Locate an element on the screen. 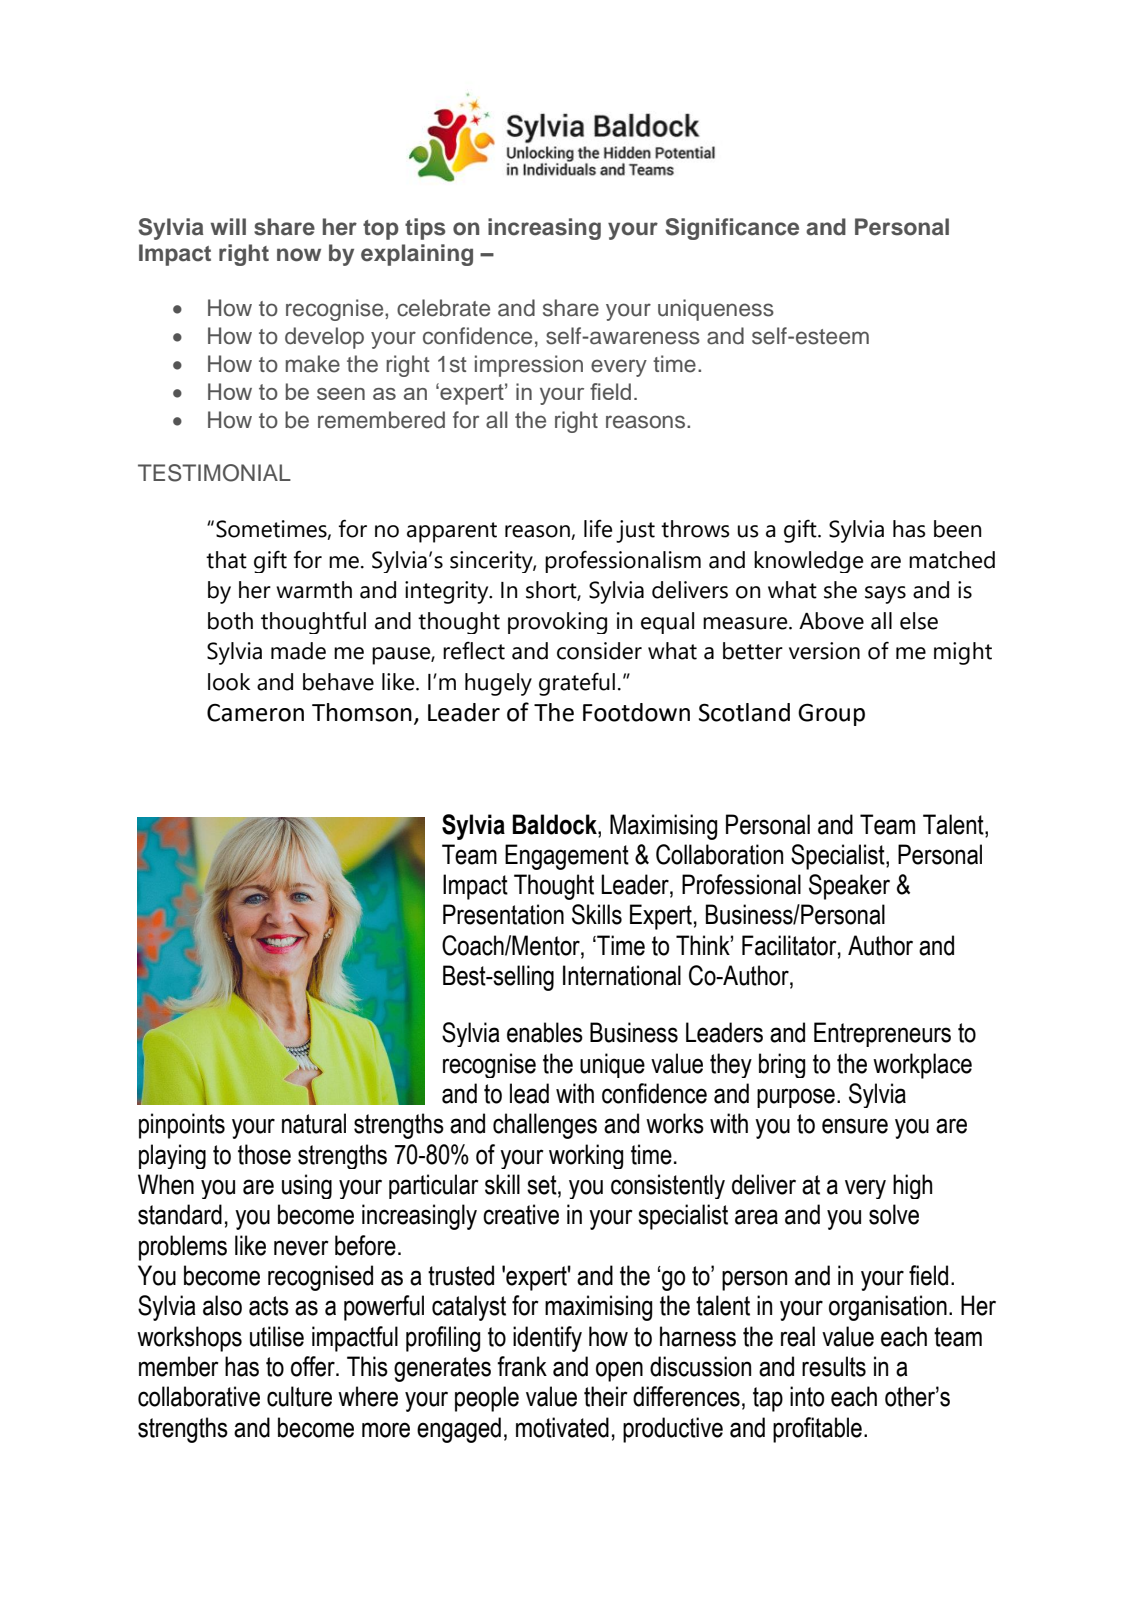  Group is located at coordinates (831, 714).
